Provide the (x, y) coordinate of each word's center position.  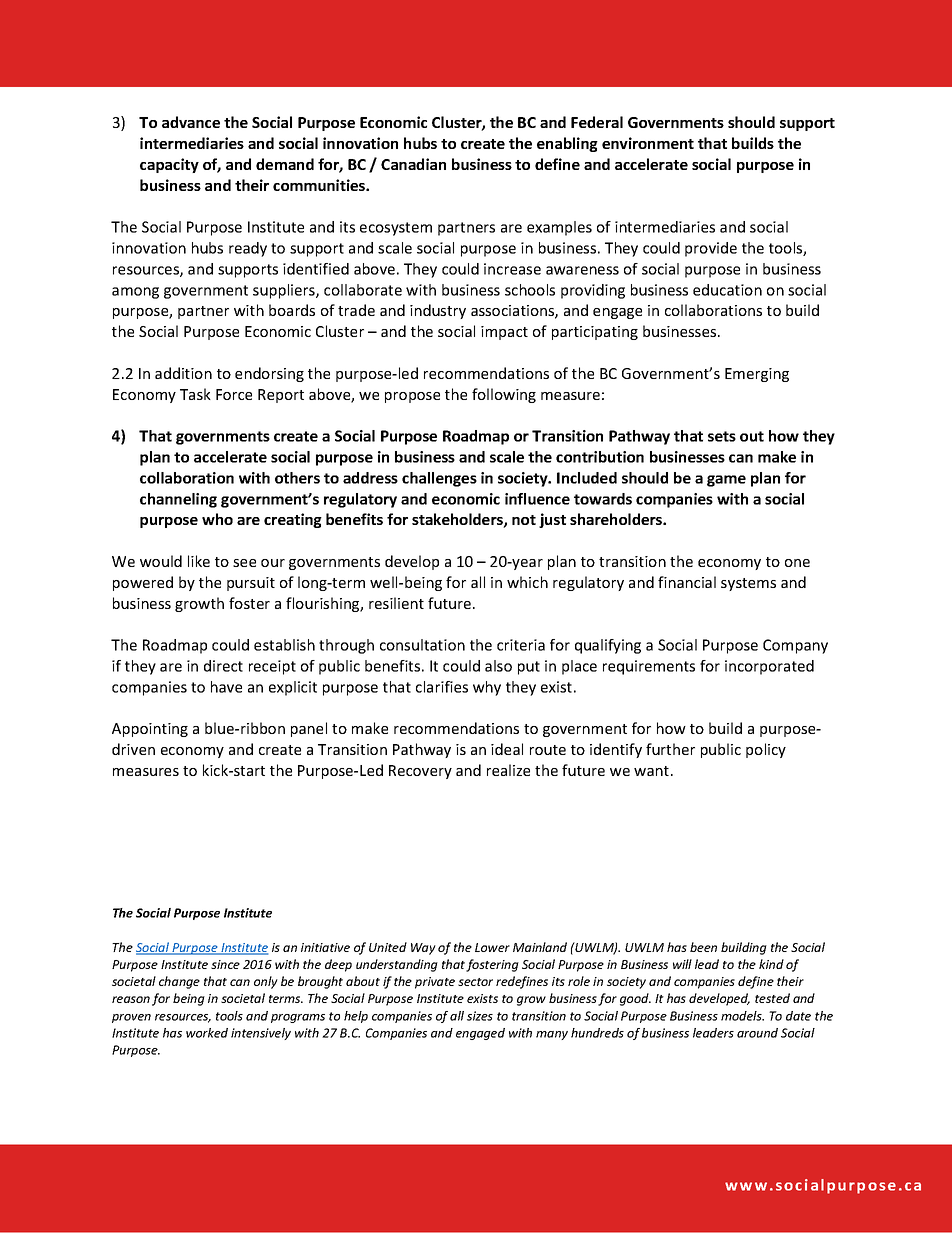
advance (191, 122)
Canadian (413, 164)
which (527, 582)
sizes (480, 1016)
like (199, 561)
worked (207, 1033)
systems (748, 584)
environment (648, 143)
